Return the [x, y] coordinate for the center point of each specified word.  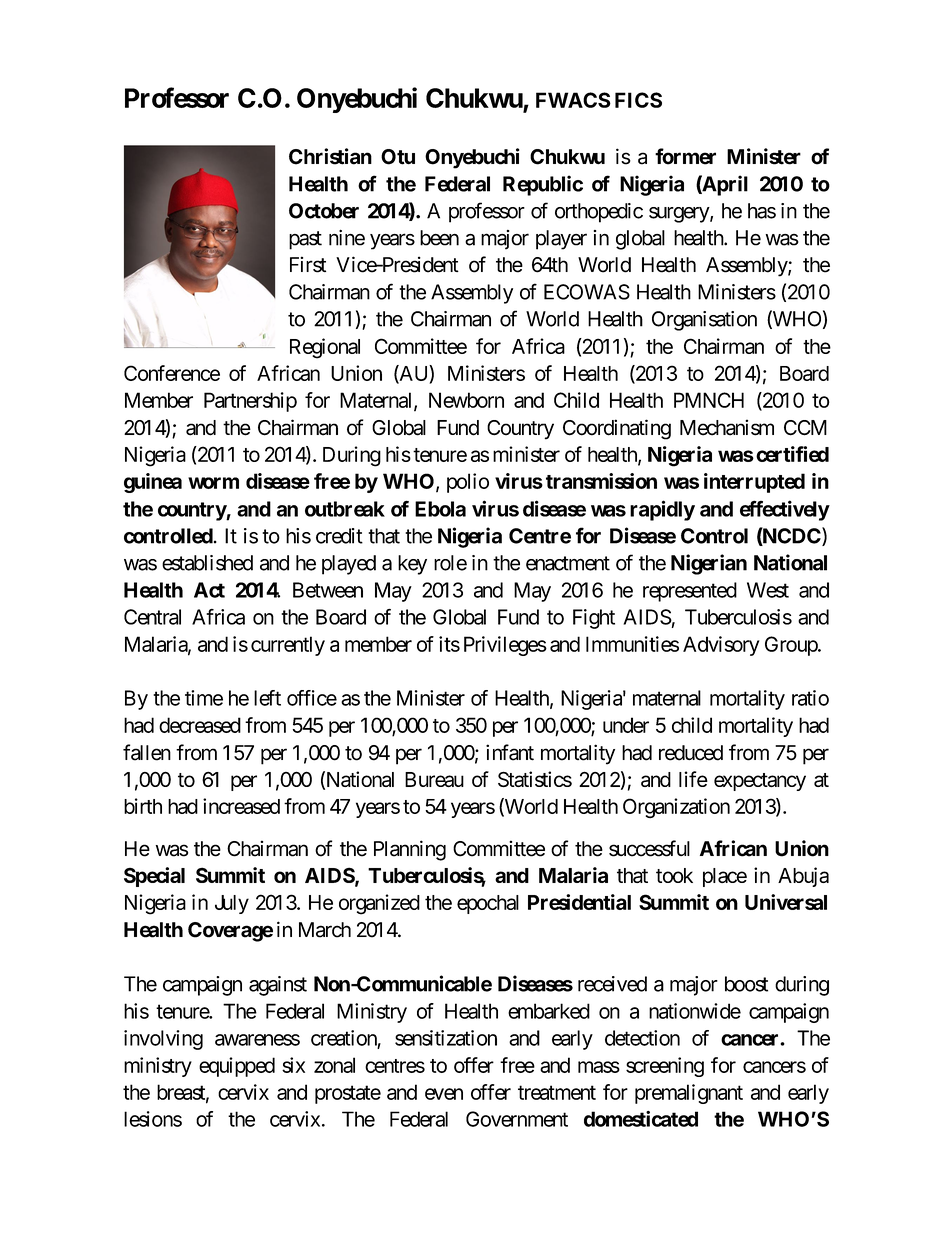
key [412, 565]
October [324, 211]
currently [288, 646]
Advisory [721, 646]
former [685, 156]
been [439, 238]
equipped [237, 1067]
